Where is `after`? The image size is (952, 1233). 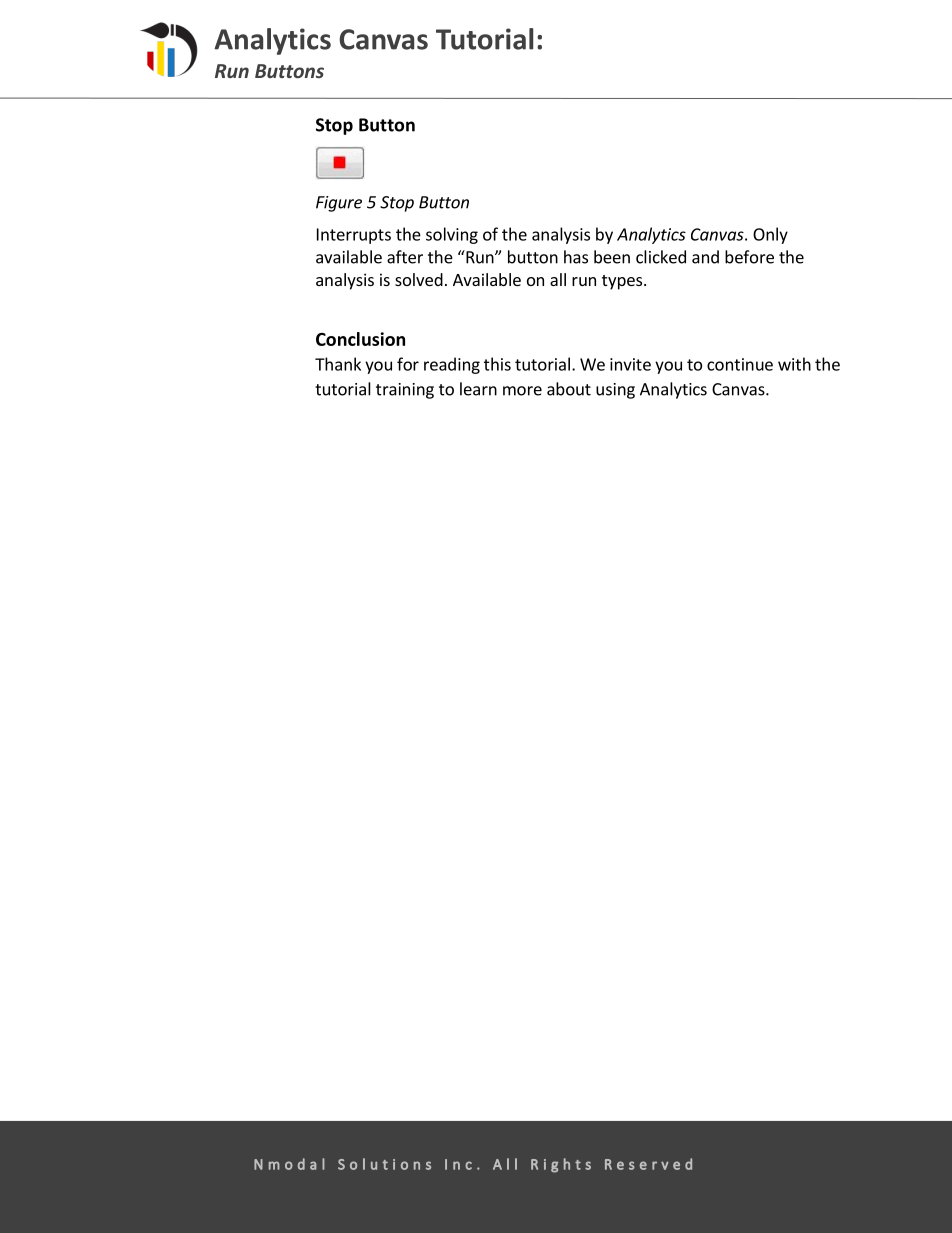 after is located at coordinates (405, 257).
